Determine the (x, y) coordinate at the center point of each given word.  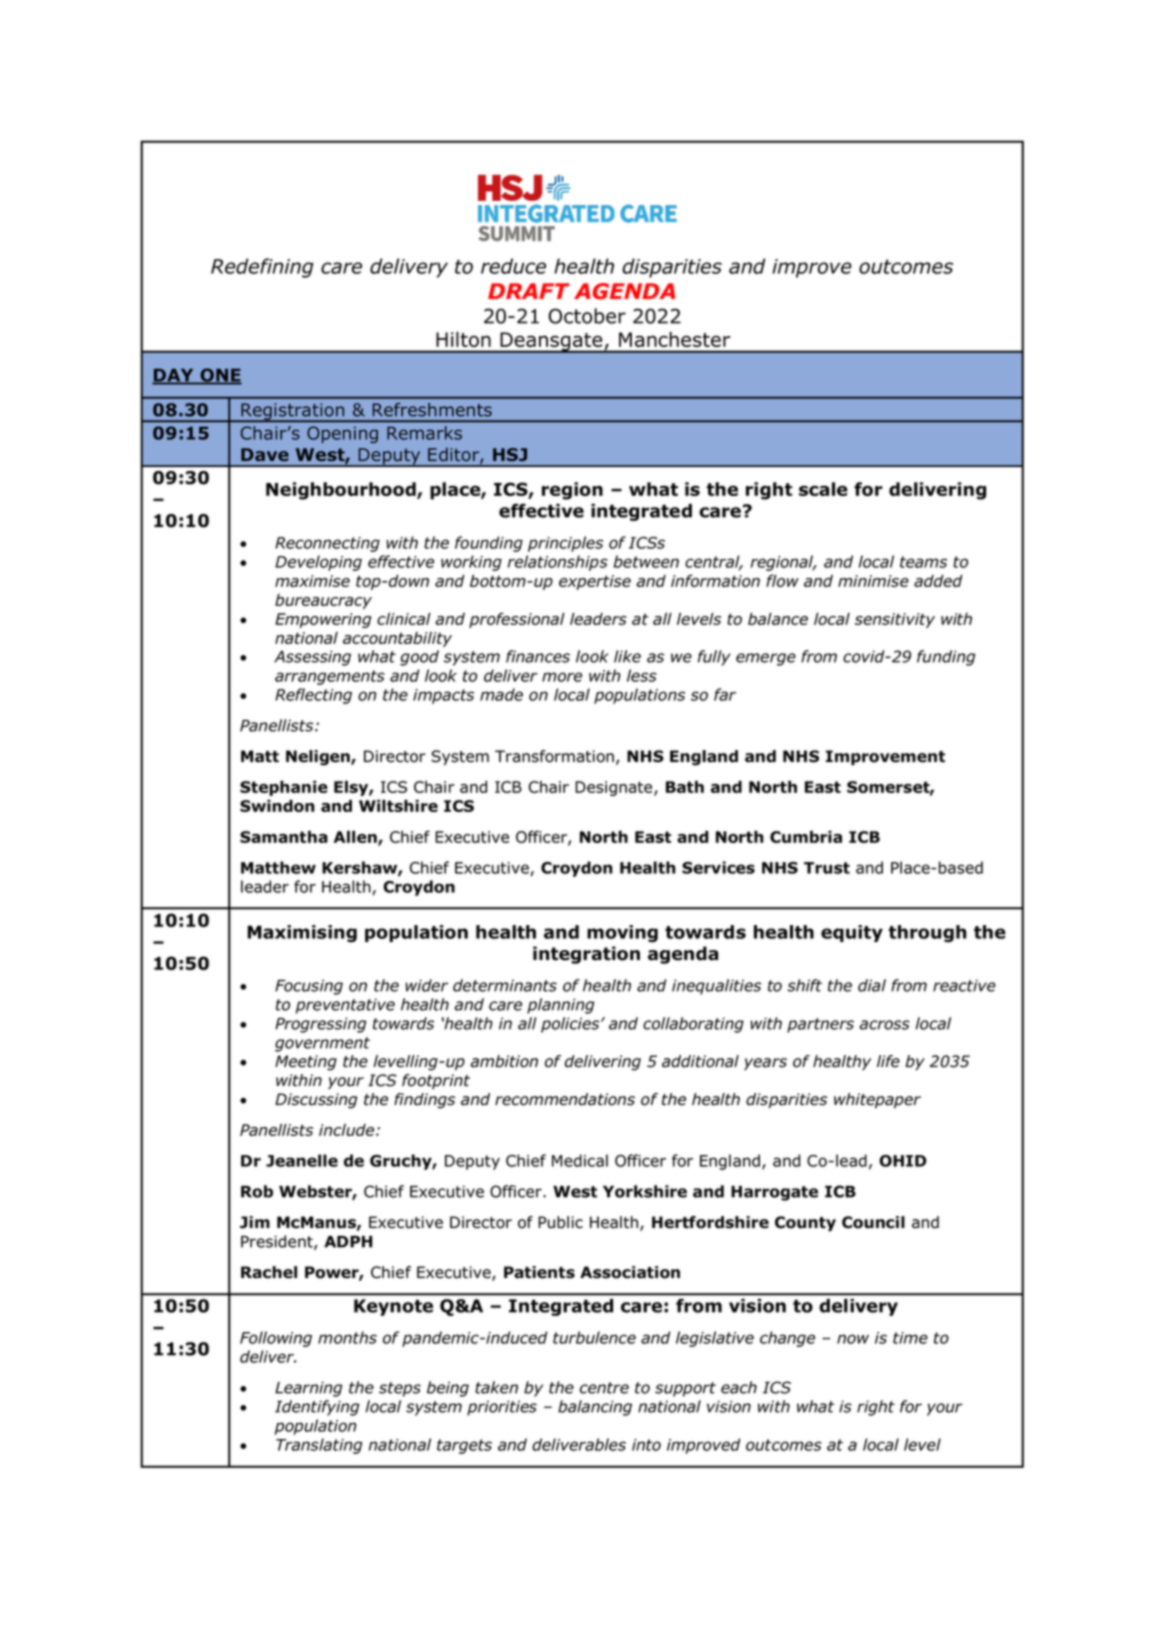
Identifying (317, 1408)
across (884, 1025)
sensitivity (895, 620)
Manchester (674, 339)
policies (571, 1025)
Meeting (306, 1063)
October (587, 316)
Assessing (312, 658)
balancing (595, 1408)
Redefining (262, 268)
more (562, 677)
